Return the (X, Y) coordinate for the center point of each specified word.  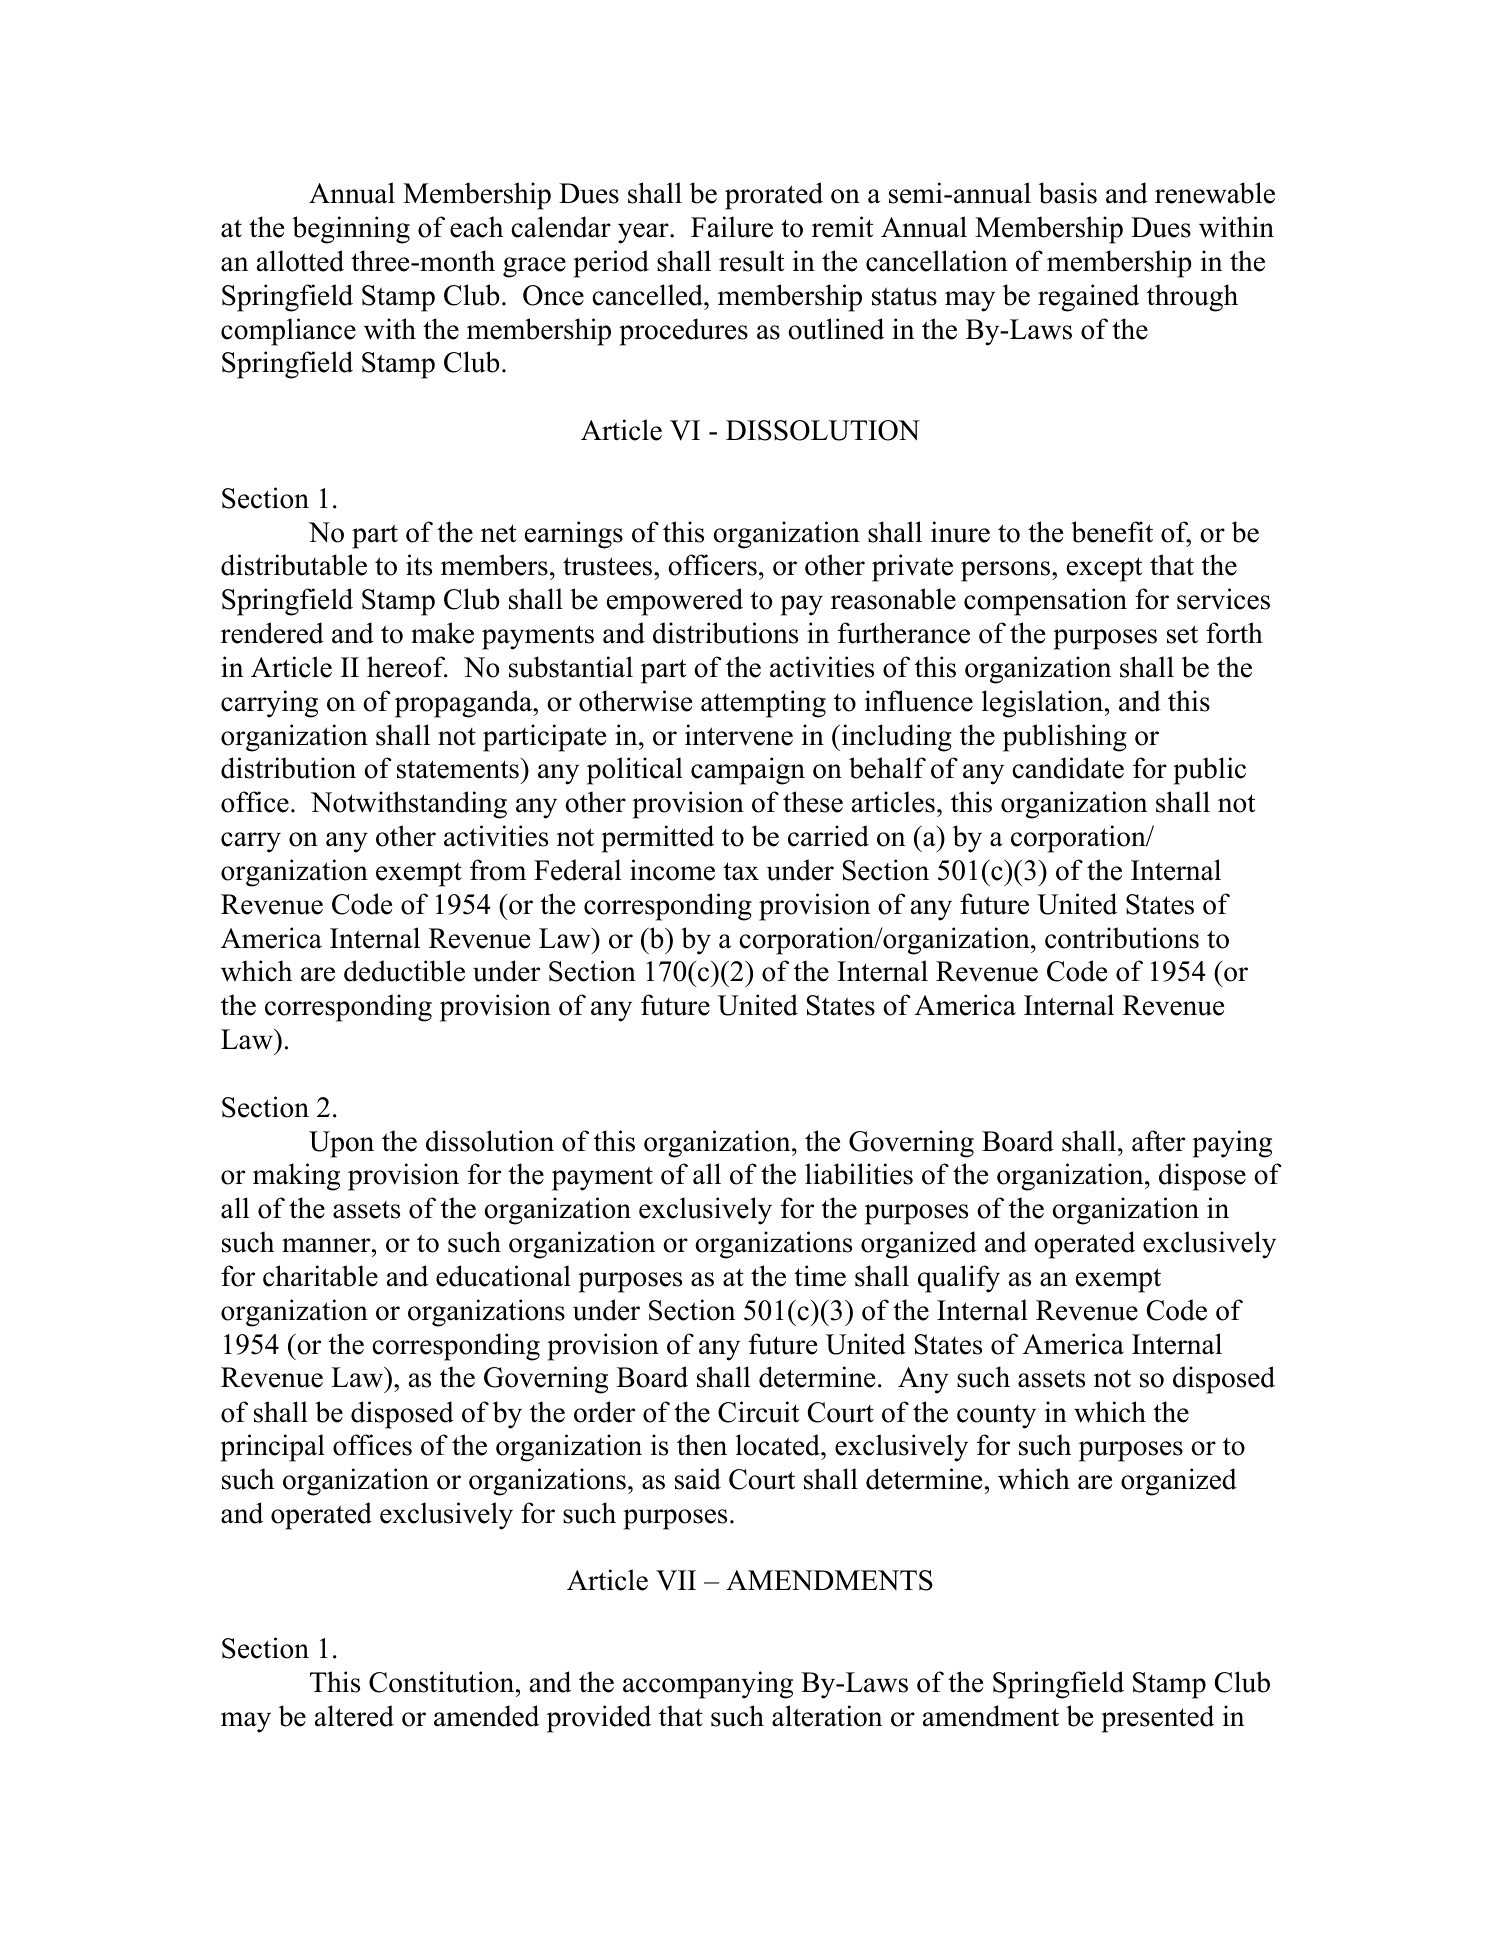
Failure (732, 227)
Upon (341, 1144)
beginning (351, 230)
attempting (763, 704)
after (1158, 1141)
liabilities (859, 1174)
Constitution (443, 1682)
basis (1068, 193)
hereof (407, 667)
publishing (1065, 738)
